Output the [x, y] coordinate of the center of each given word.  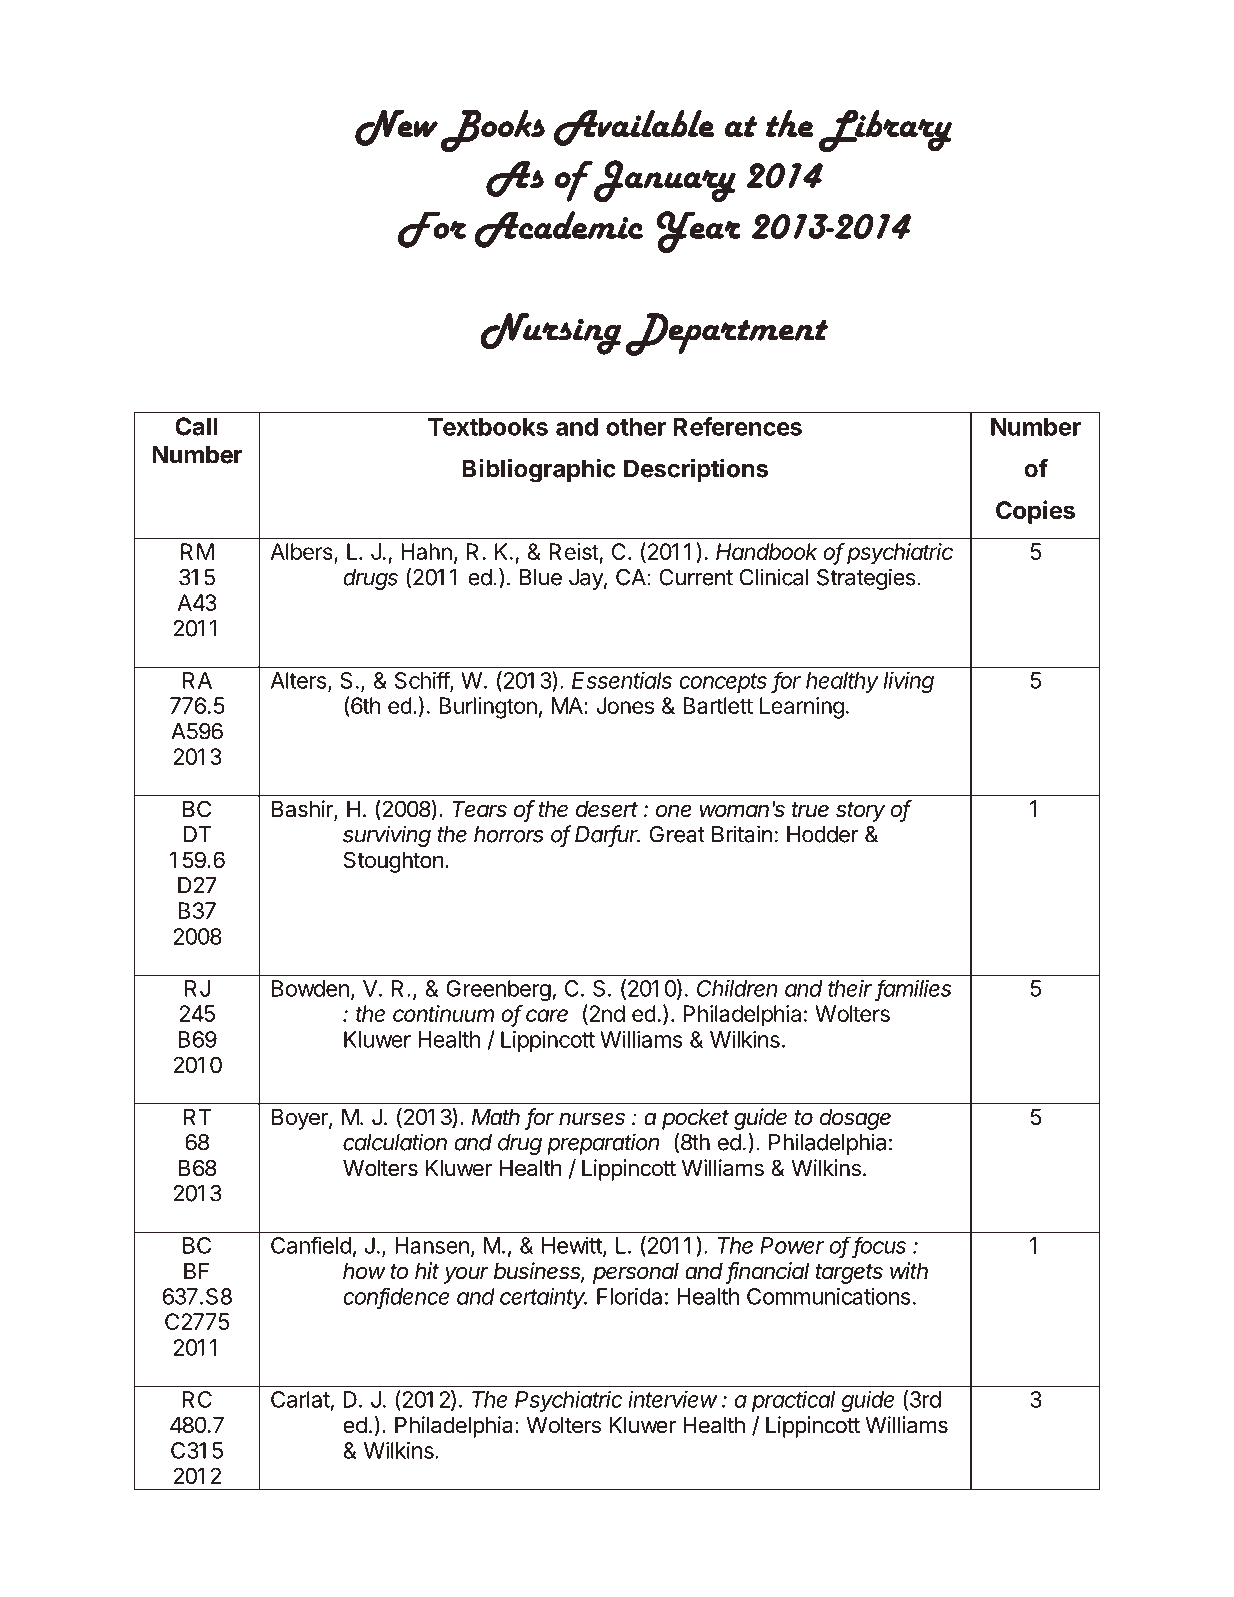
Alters [300, 681]
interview [673, 1399]
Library [885, 131]
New [396, 127]
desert [607, 809]
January [664, 181]
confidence [396, 1297]
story [860, 812]
